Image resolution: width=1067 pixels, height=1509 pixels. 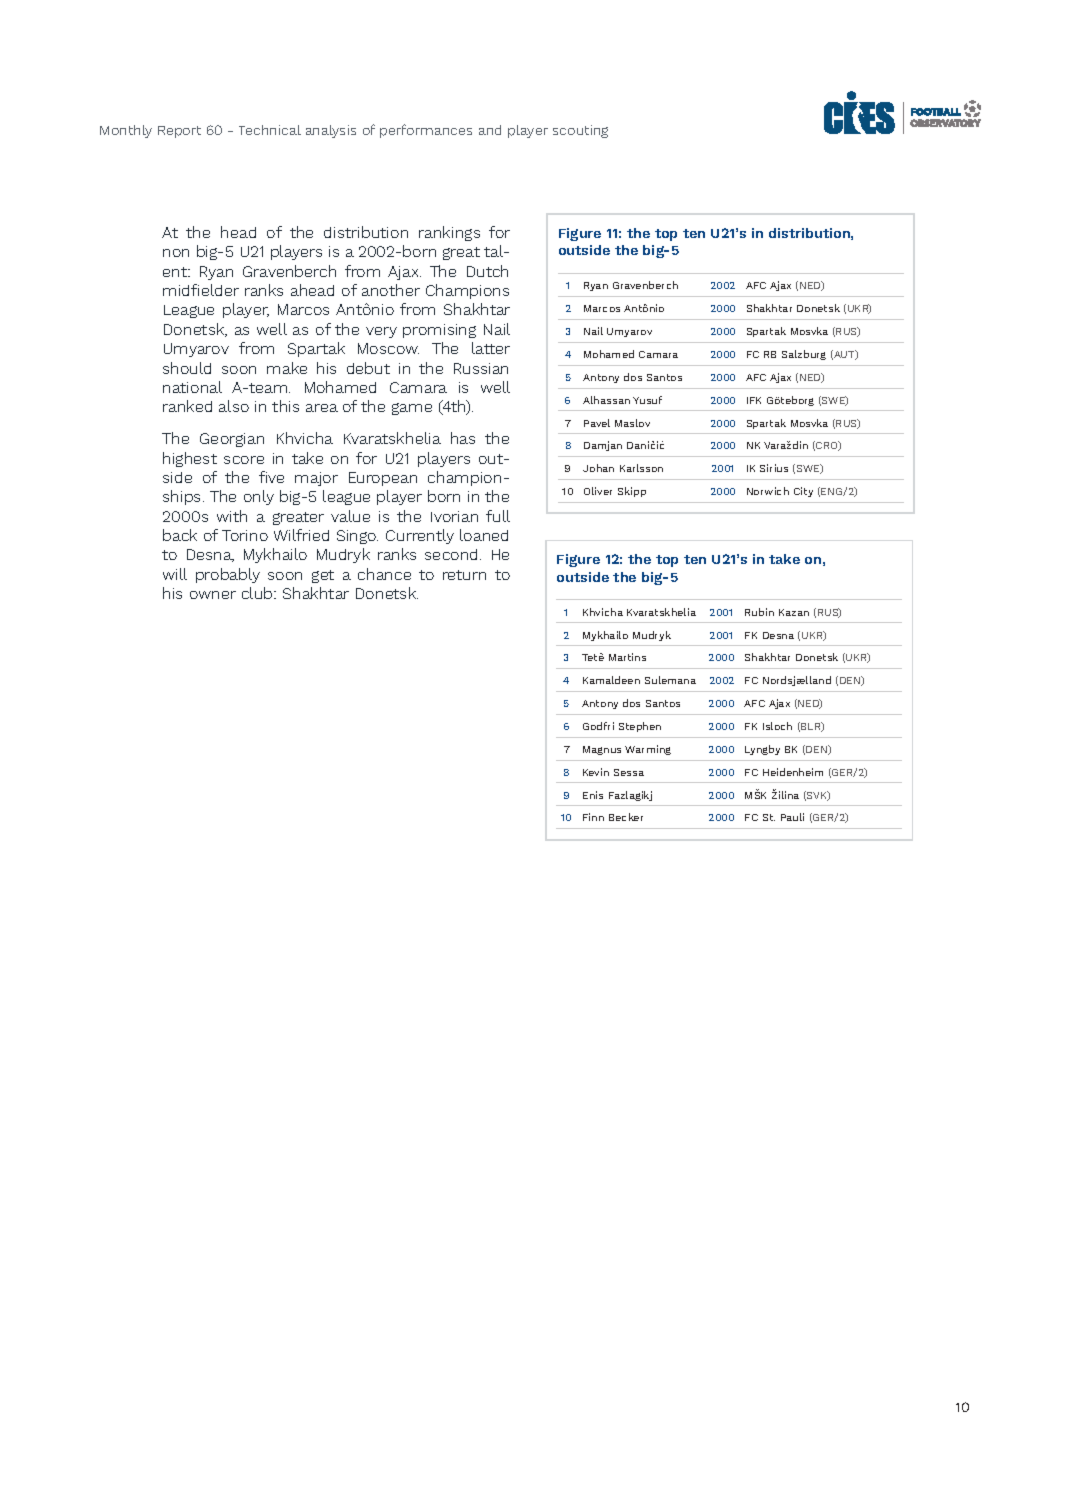 What do you see at coordinates (426, 131) in the screenshot?
I see `performances` at bounding box center [426, 131].
